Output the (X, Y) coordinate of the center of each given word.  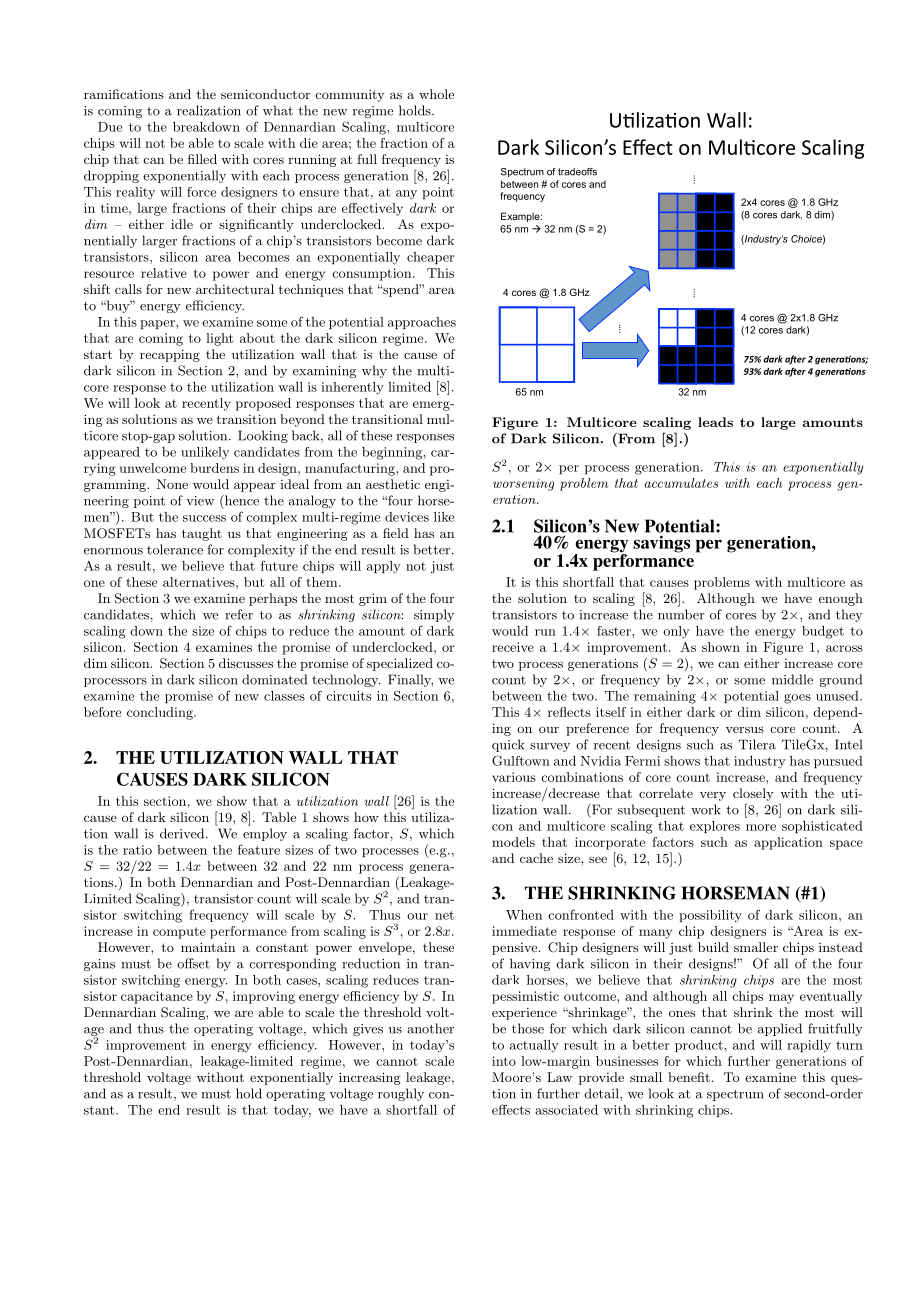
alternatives (200, 582)
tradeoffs (577, 172)
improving (264, 997)
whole (436, 94)
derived (183, 833)
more (761, 827)
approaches (422, 323)
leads (715, 422)
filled (202, 159)
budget (823, 632)
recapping (170, 355)
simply (434, 615)
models (513, 842)
